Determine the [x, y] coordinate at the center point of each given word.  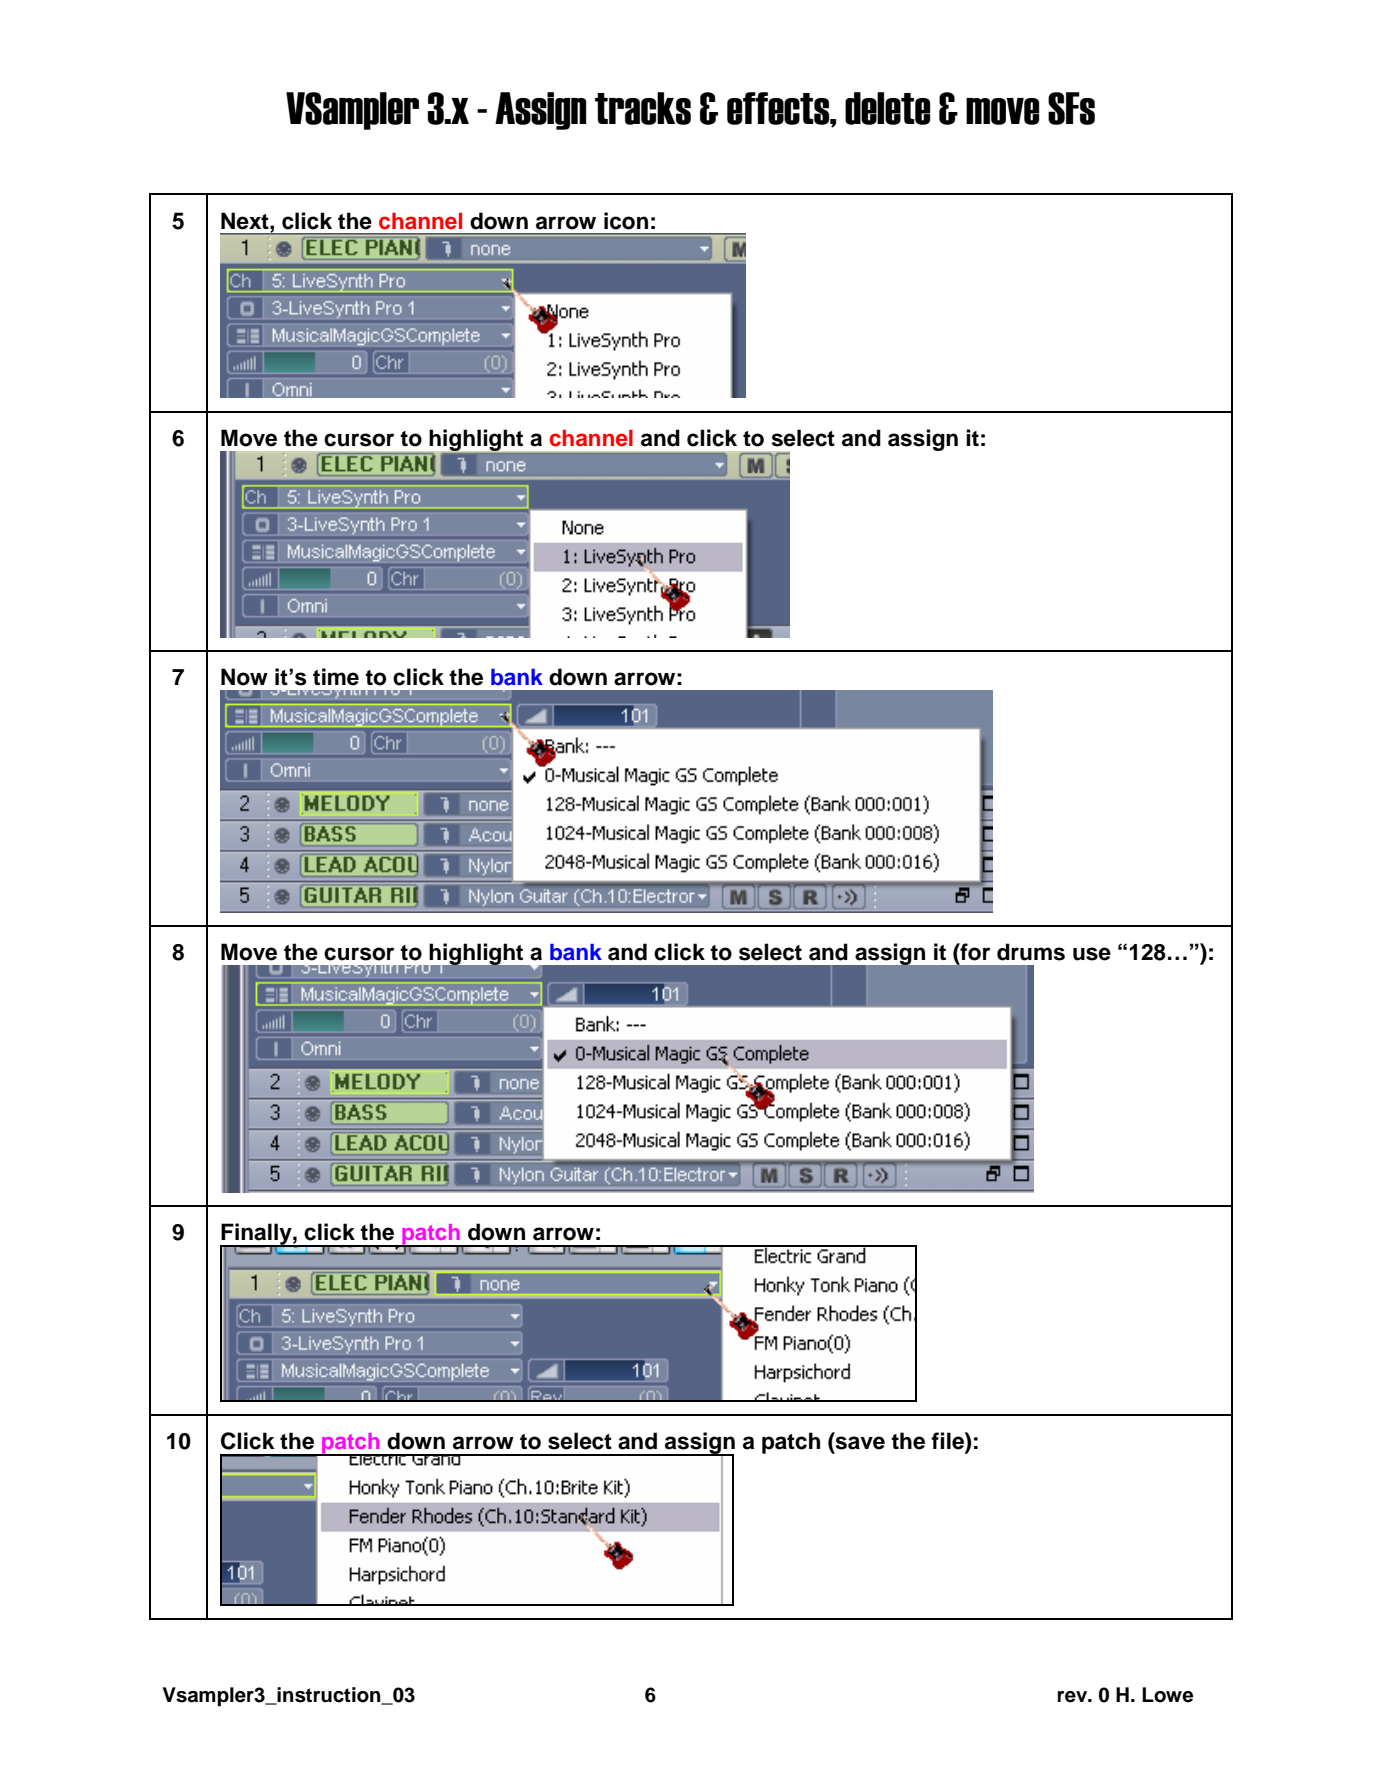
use [1092, 954]
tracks [643, 108]
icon [626, 221]
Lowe [1167, 1695]
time [336, 677]
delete [888, 108]
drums [1031, 952]
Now [244, 677]
